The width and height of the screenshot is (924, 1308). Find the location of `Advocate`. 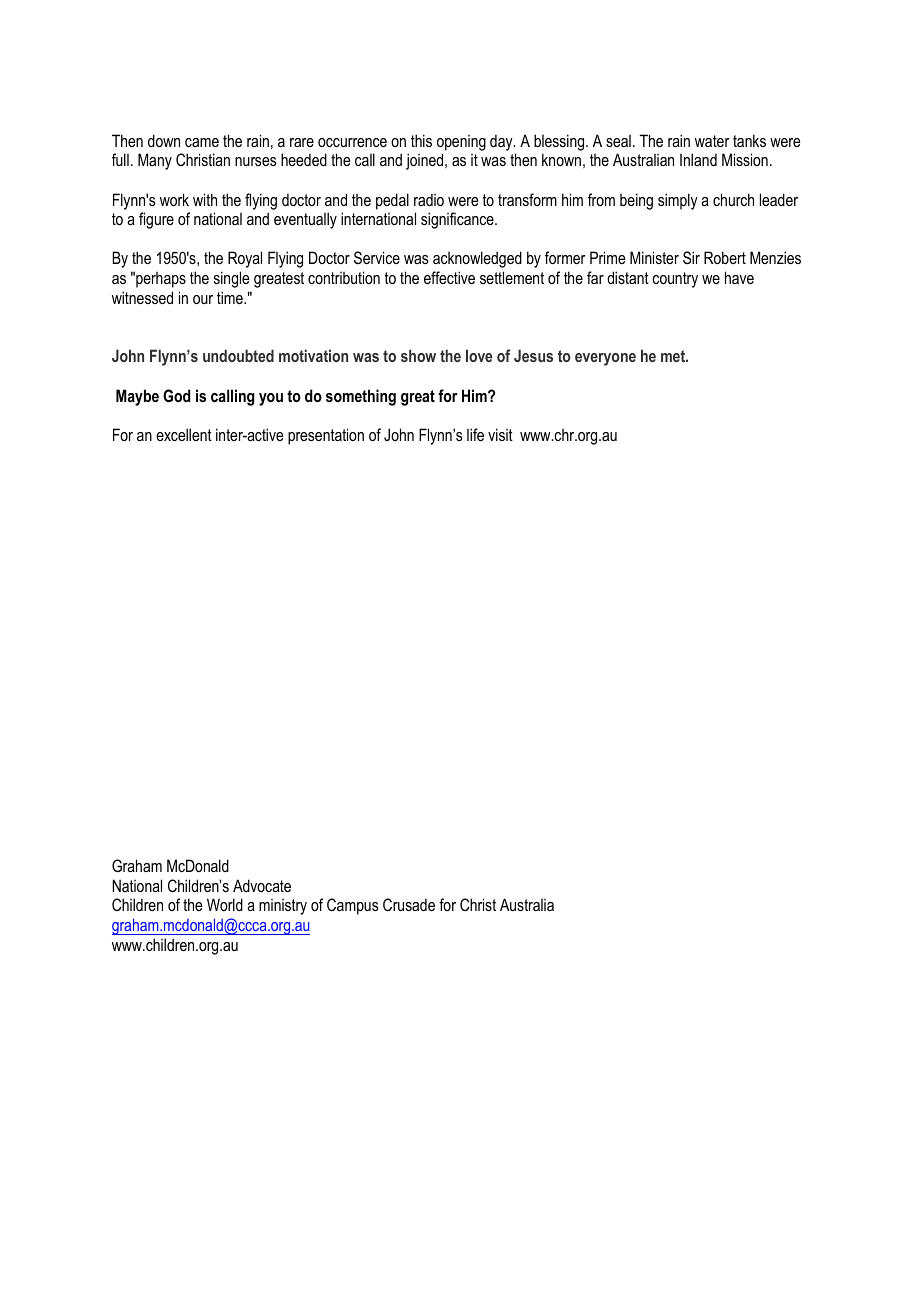

Advocate is located at coordinates (262, 885).
